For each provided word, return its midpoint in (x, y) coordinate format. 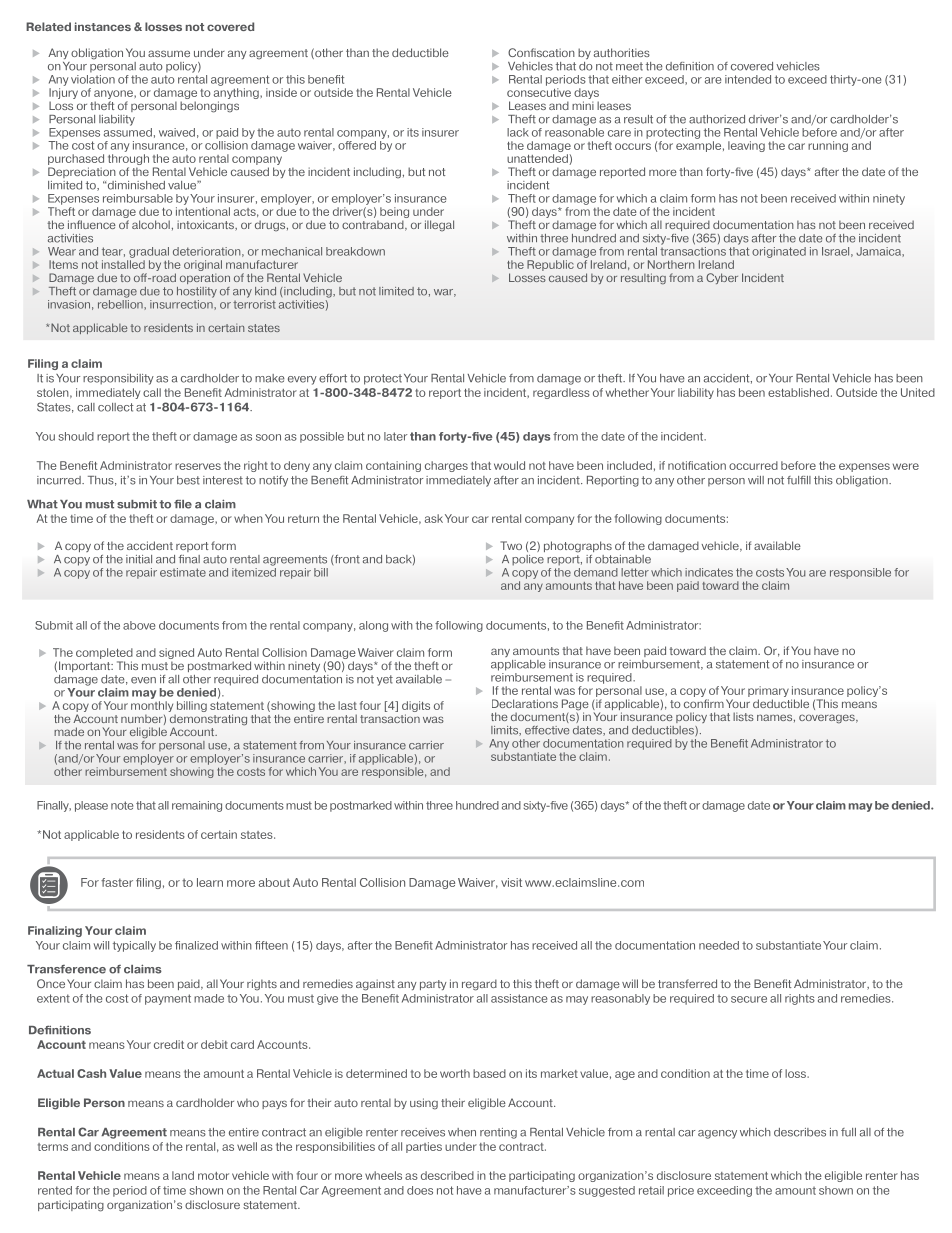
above (139, 625)
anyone (114, 94)
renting (498, 1133)
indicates (709, 572)
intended (748, 79)
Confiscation (541, 52)
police (528, 560)
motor (213, 1176)
